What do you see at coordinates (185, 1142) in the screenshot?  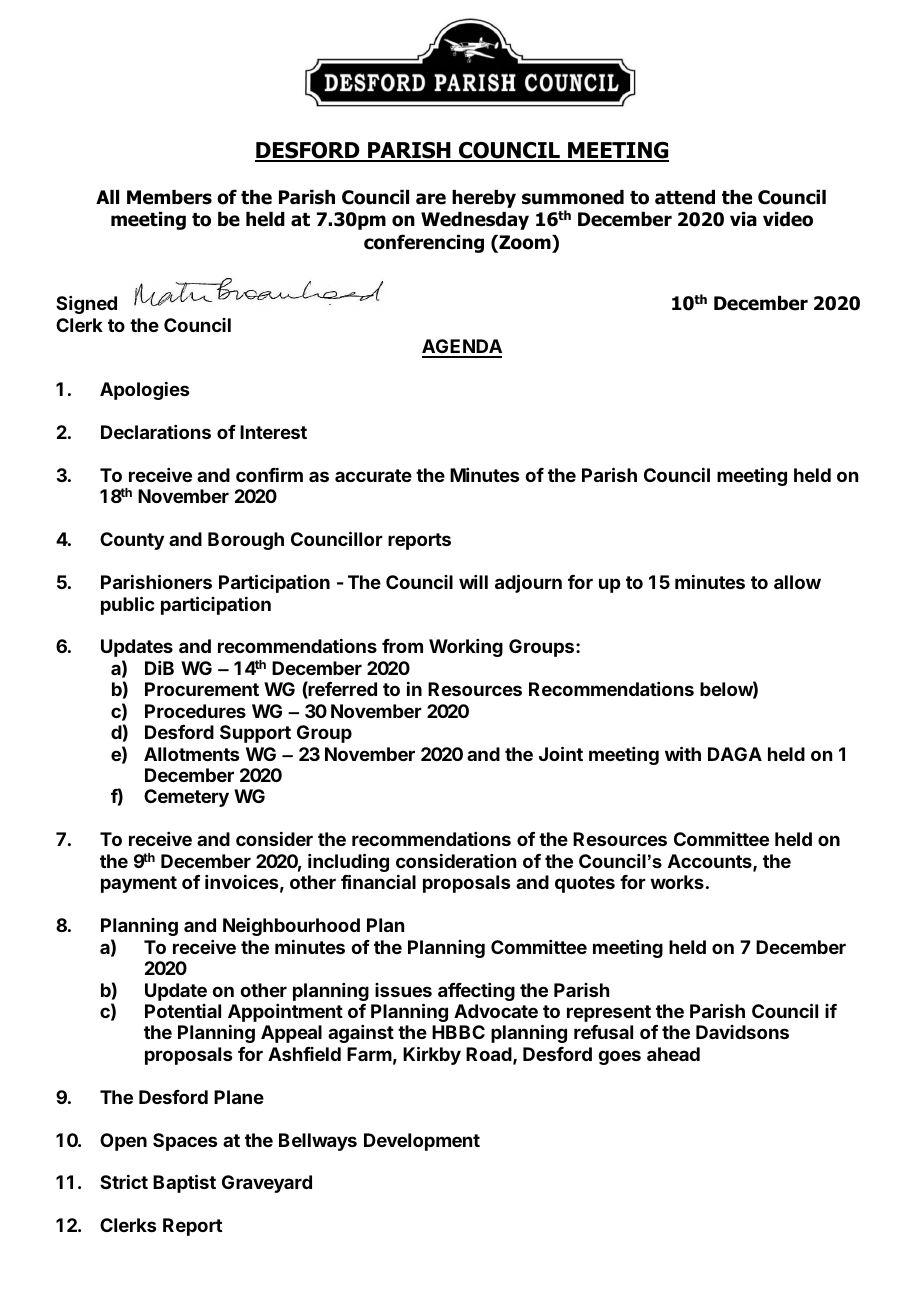 I see `Spaces` at bounding box center [185, 1142].
